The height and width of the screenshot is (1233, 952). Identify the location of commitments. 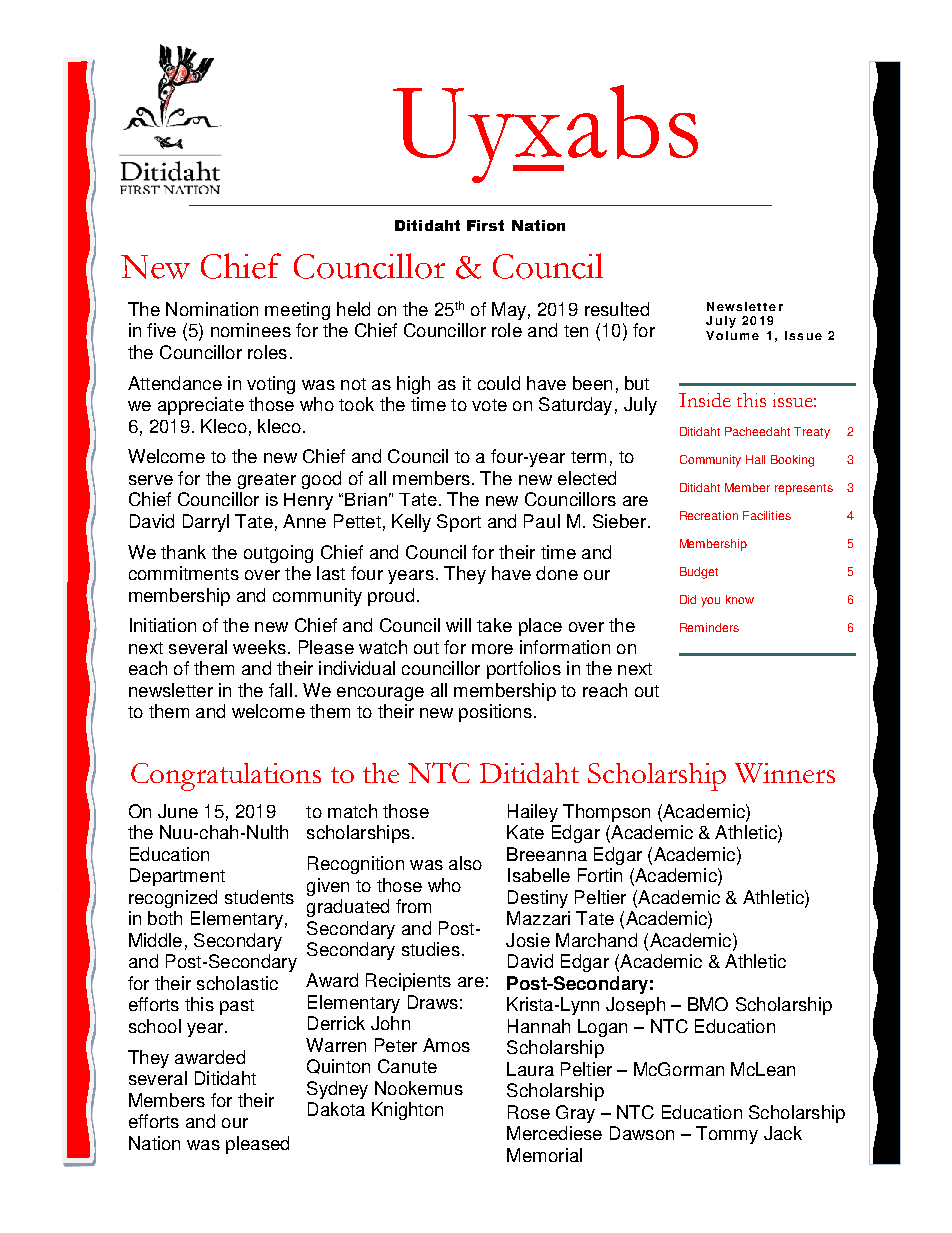
(184, 573).
